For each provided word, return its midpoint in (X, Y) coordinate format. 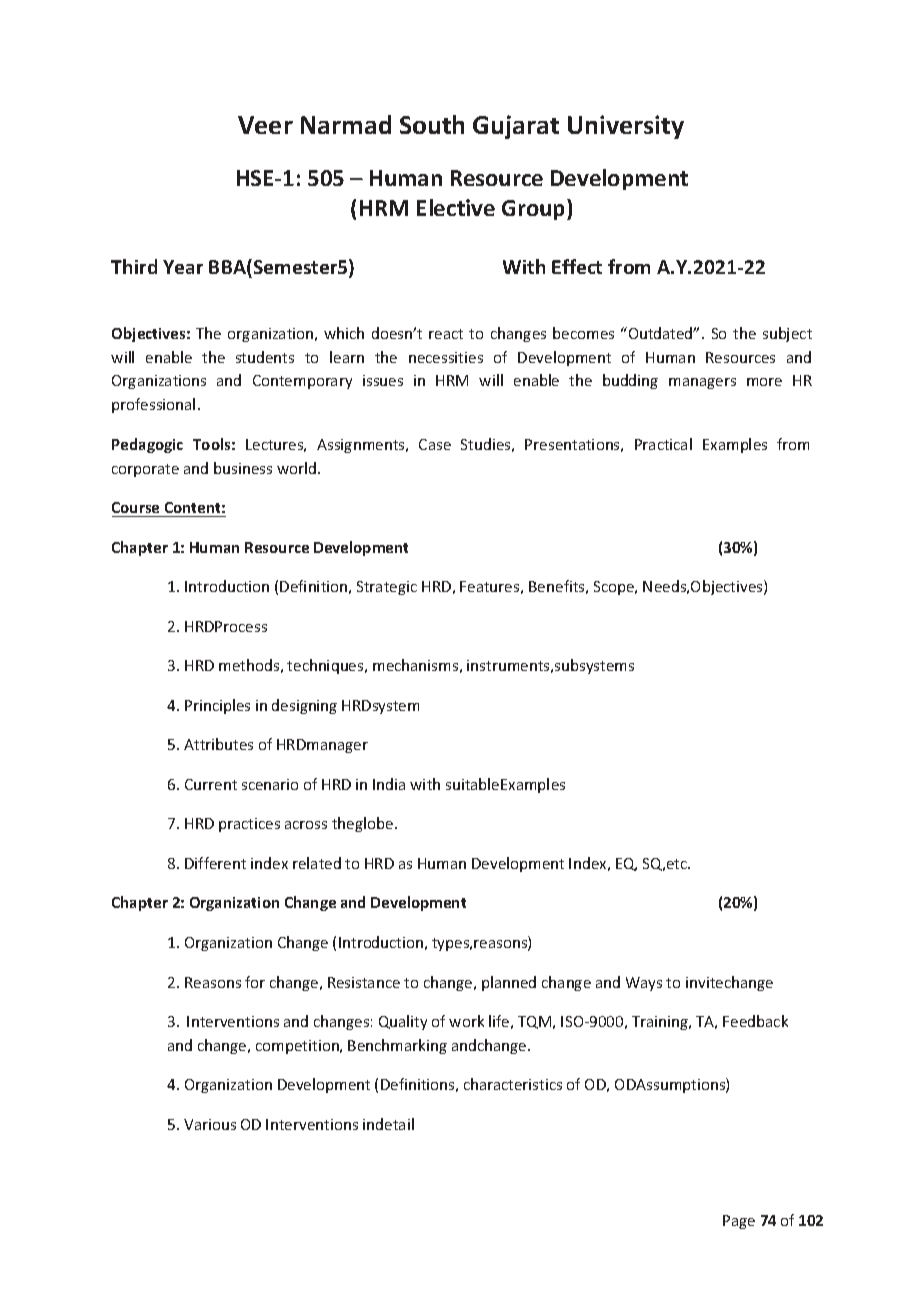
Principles (217, 706)
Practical (663, 444)
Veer (265, 125)
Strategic (387, 588)
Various (210, 1124)
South (432, 124)
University (626, 127)
